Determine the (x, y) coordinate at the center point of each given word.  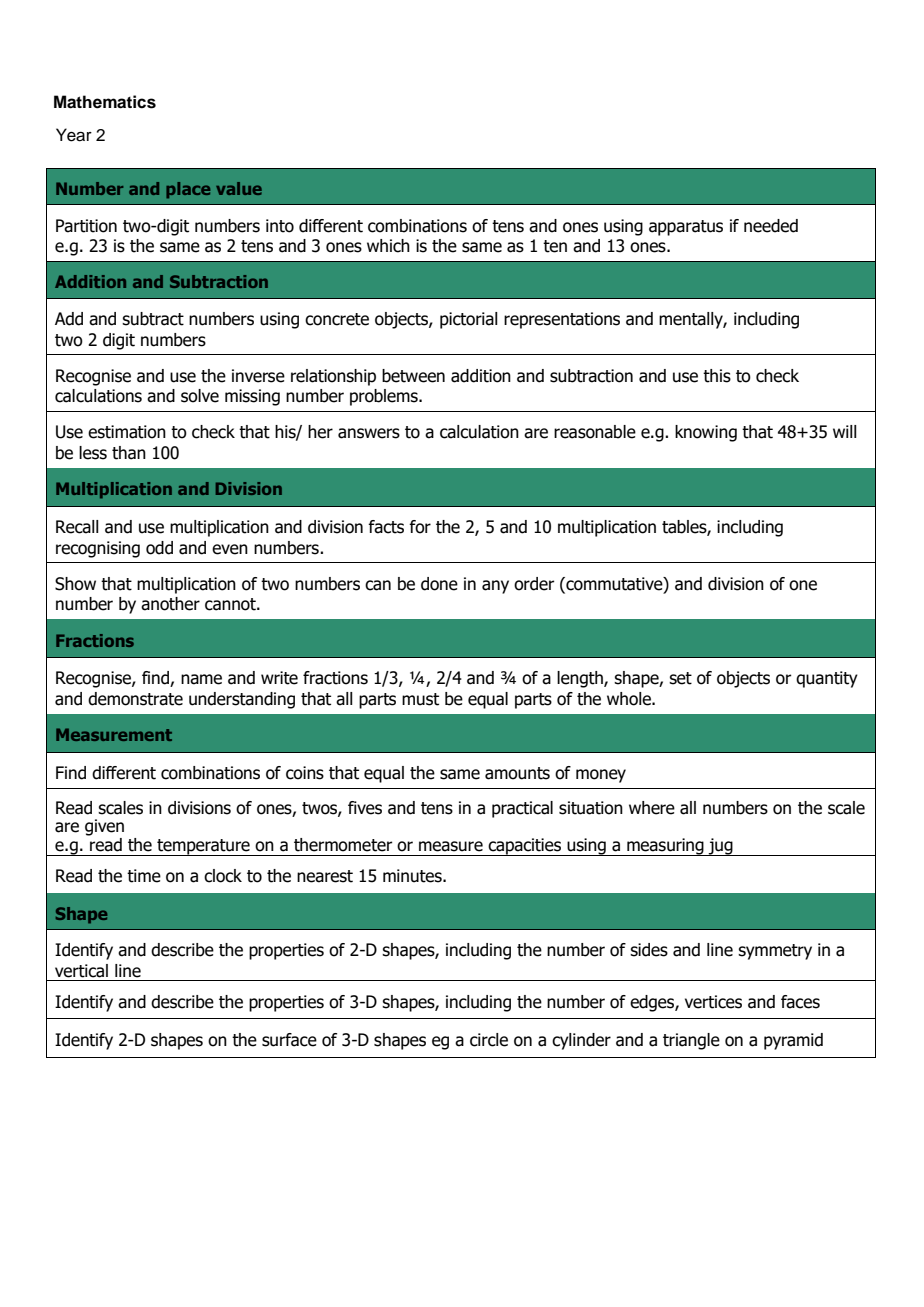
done (439, 584)
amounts (517, 773)
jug (721, 847)
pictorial (469, 320)
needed (771, 226)
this (717, 376)
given (104, 827)
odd (159, 548)
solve (200, 396)
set (680, 678)
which (388, 246)
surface (289, 1040)
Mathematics (105, 102)
